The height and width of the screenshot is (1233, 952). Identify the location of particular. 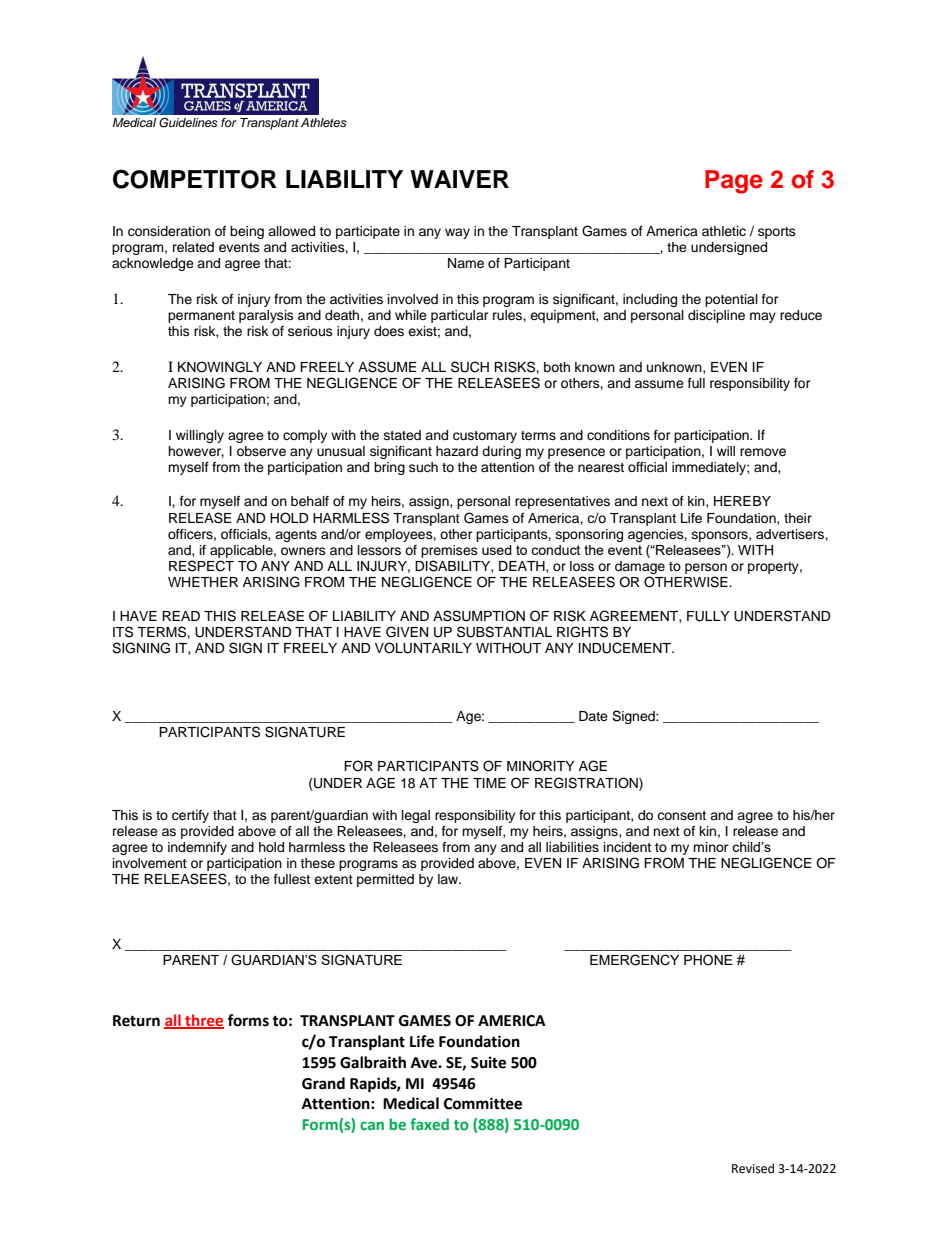
(460, 316).
